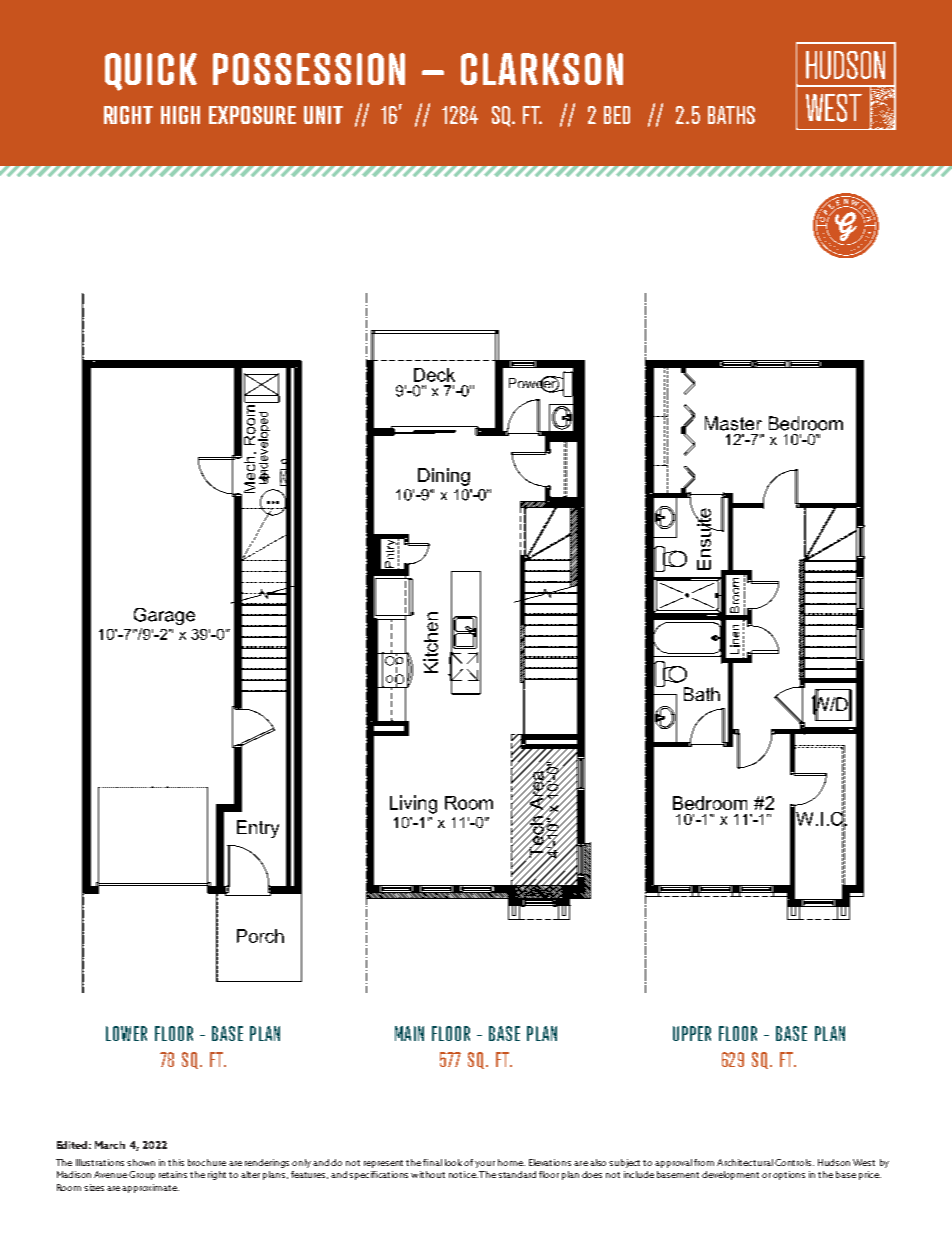  What do you see at coordinates (542, 69) in the screenshot?
I see `CLARKSON` at bounding box center [542, 69].
